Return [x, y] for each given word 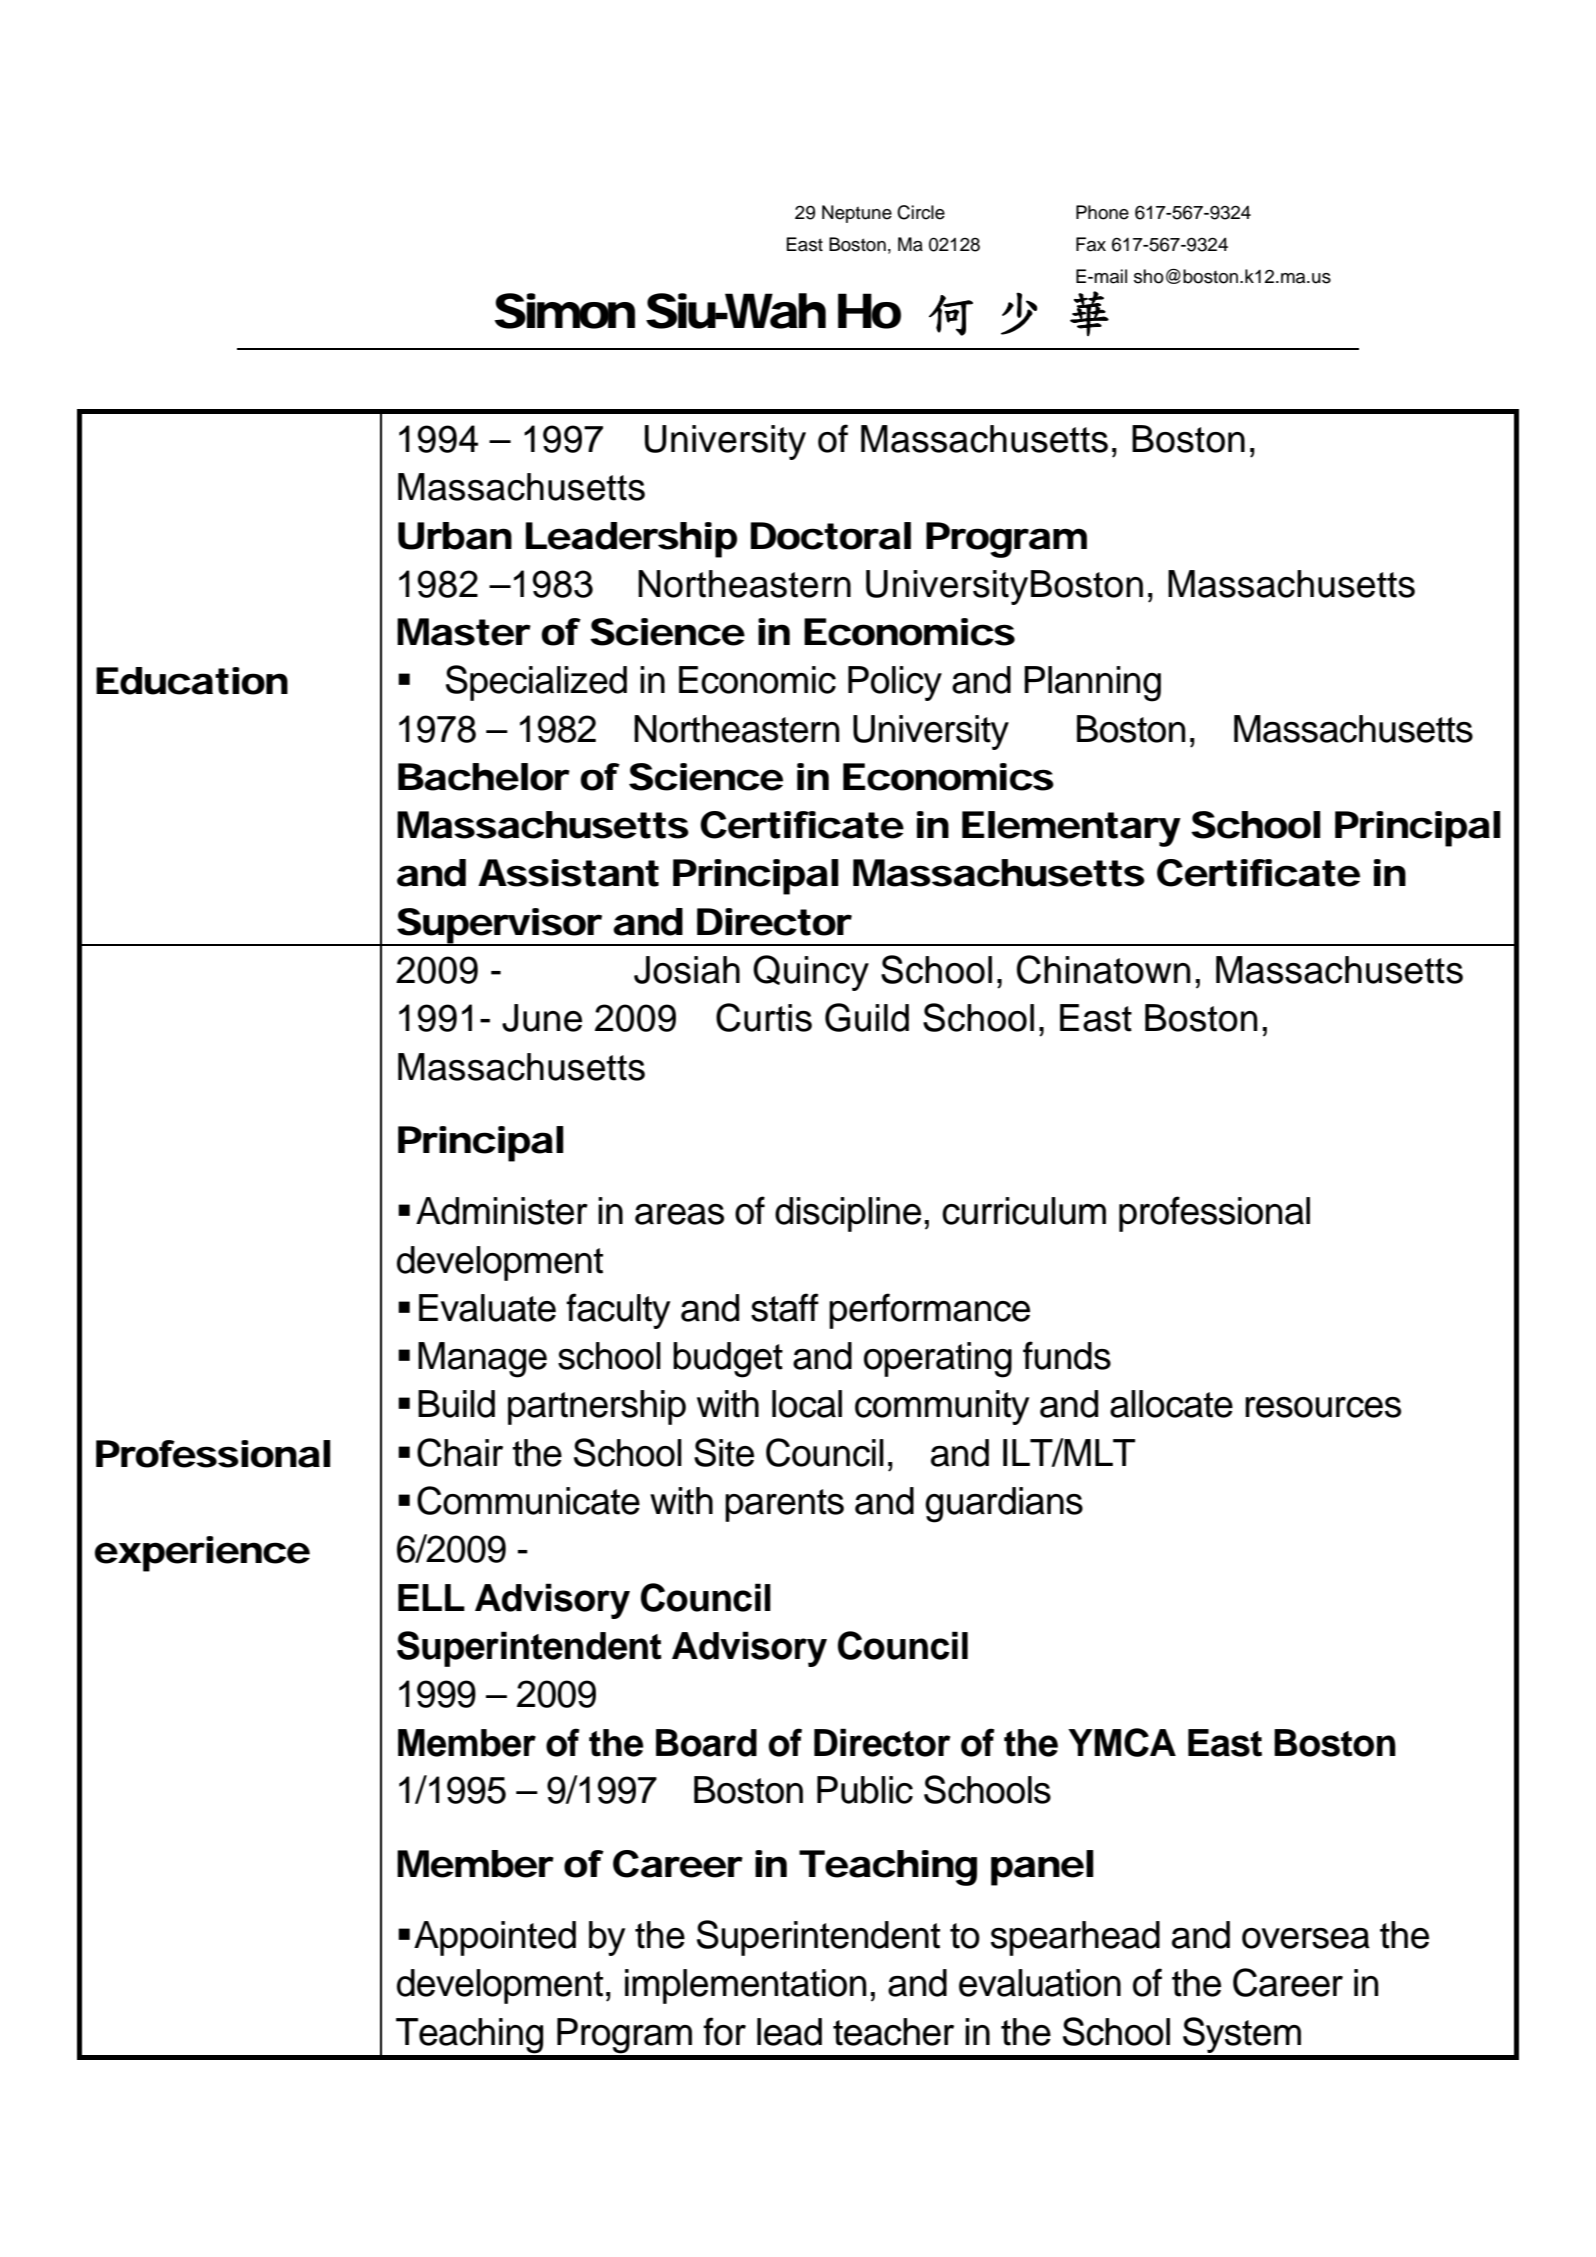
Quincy [811, 973]
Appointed [495, 1938]
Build [456, 1404]
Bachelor [484, 777]
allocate [1171, 1404]
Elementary [1071, 829]
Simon [565, 311]
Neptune [857, 214]
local [807, 1404]
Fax [1091, 244]
